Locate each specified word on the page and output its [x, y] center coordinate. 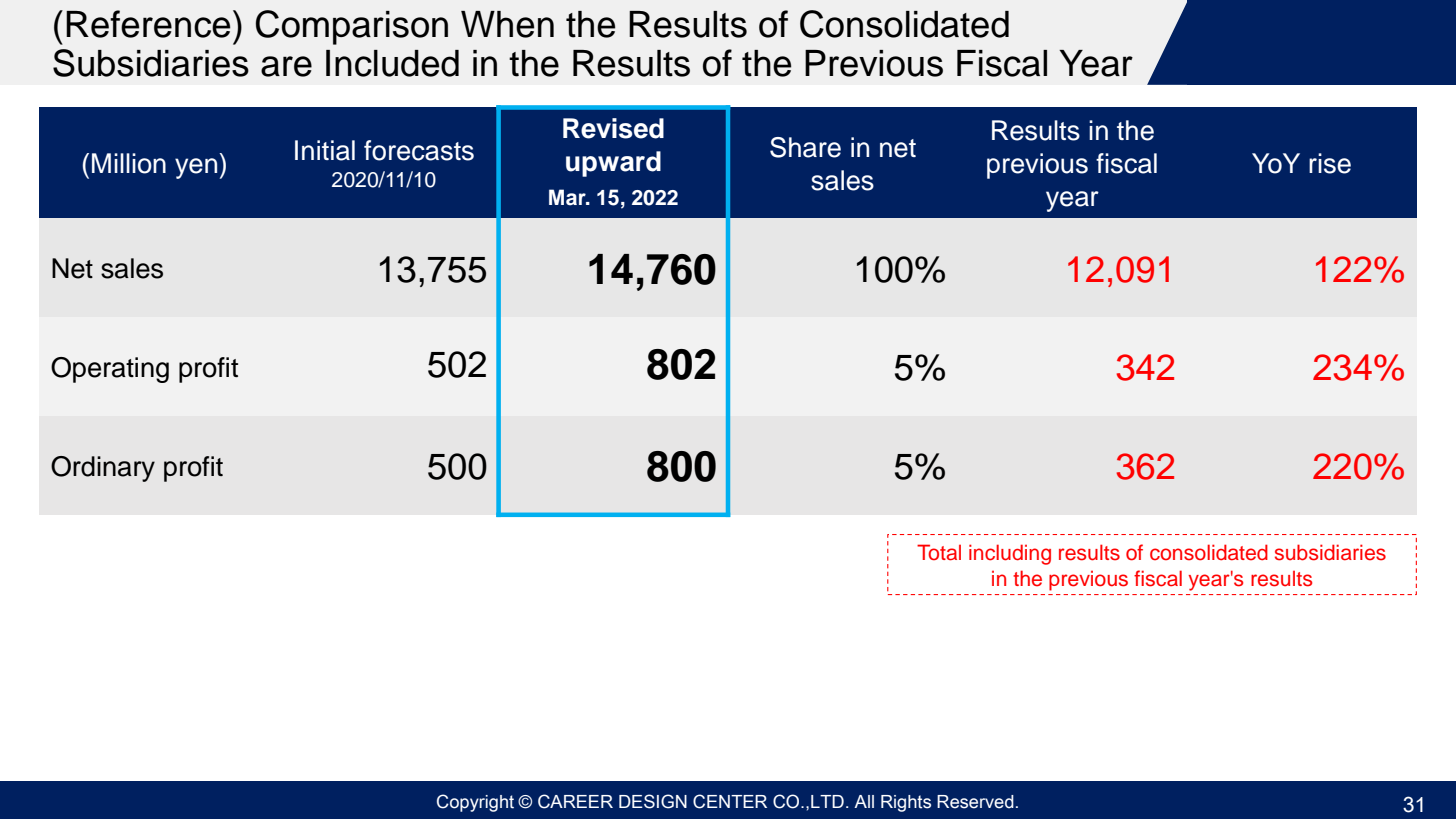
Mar [568, 197]
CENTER [730, 801]
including [1010, 554]
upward [613, 164]
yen [196, 168]
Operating [110, 370]
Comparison [352, 27]
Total [939, 552]
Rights [906, 803]
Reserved [975, 802]
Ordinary [103, 469]
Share [805, 147]
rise [1330, 163]
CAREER [575, 801]
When [507, 24]
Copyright [475, 803]
